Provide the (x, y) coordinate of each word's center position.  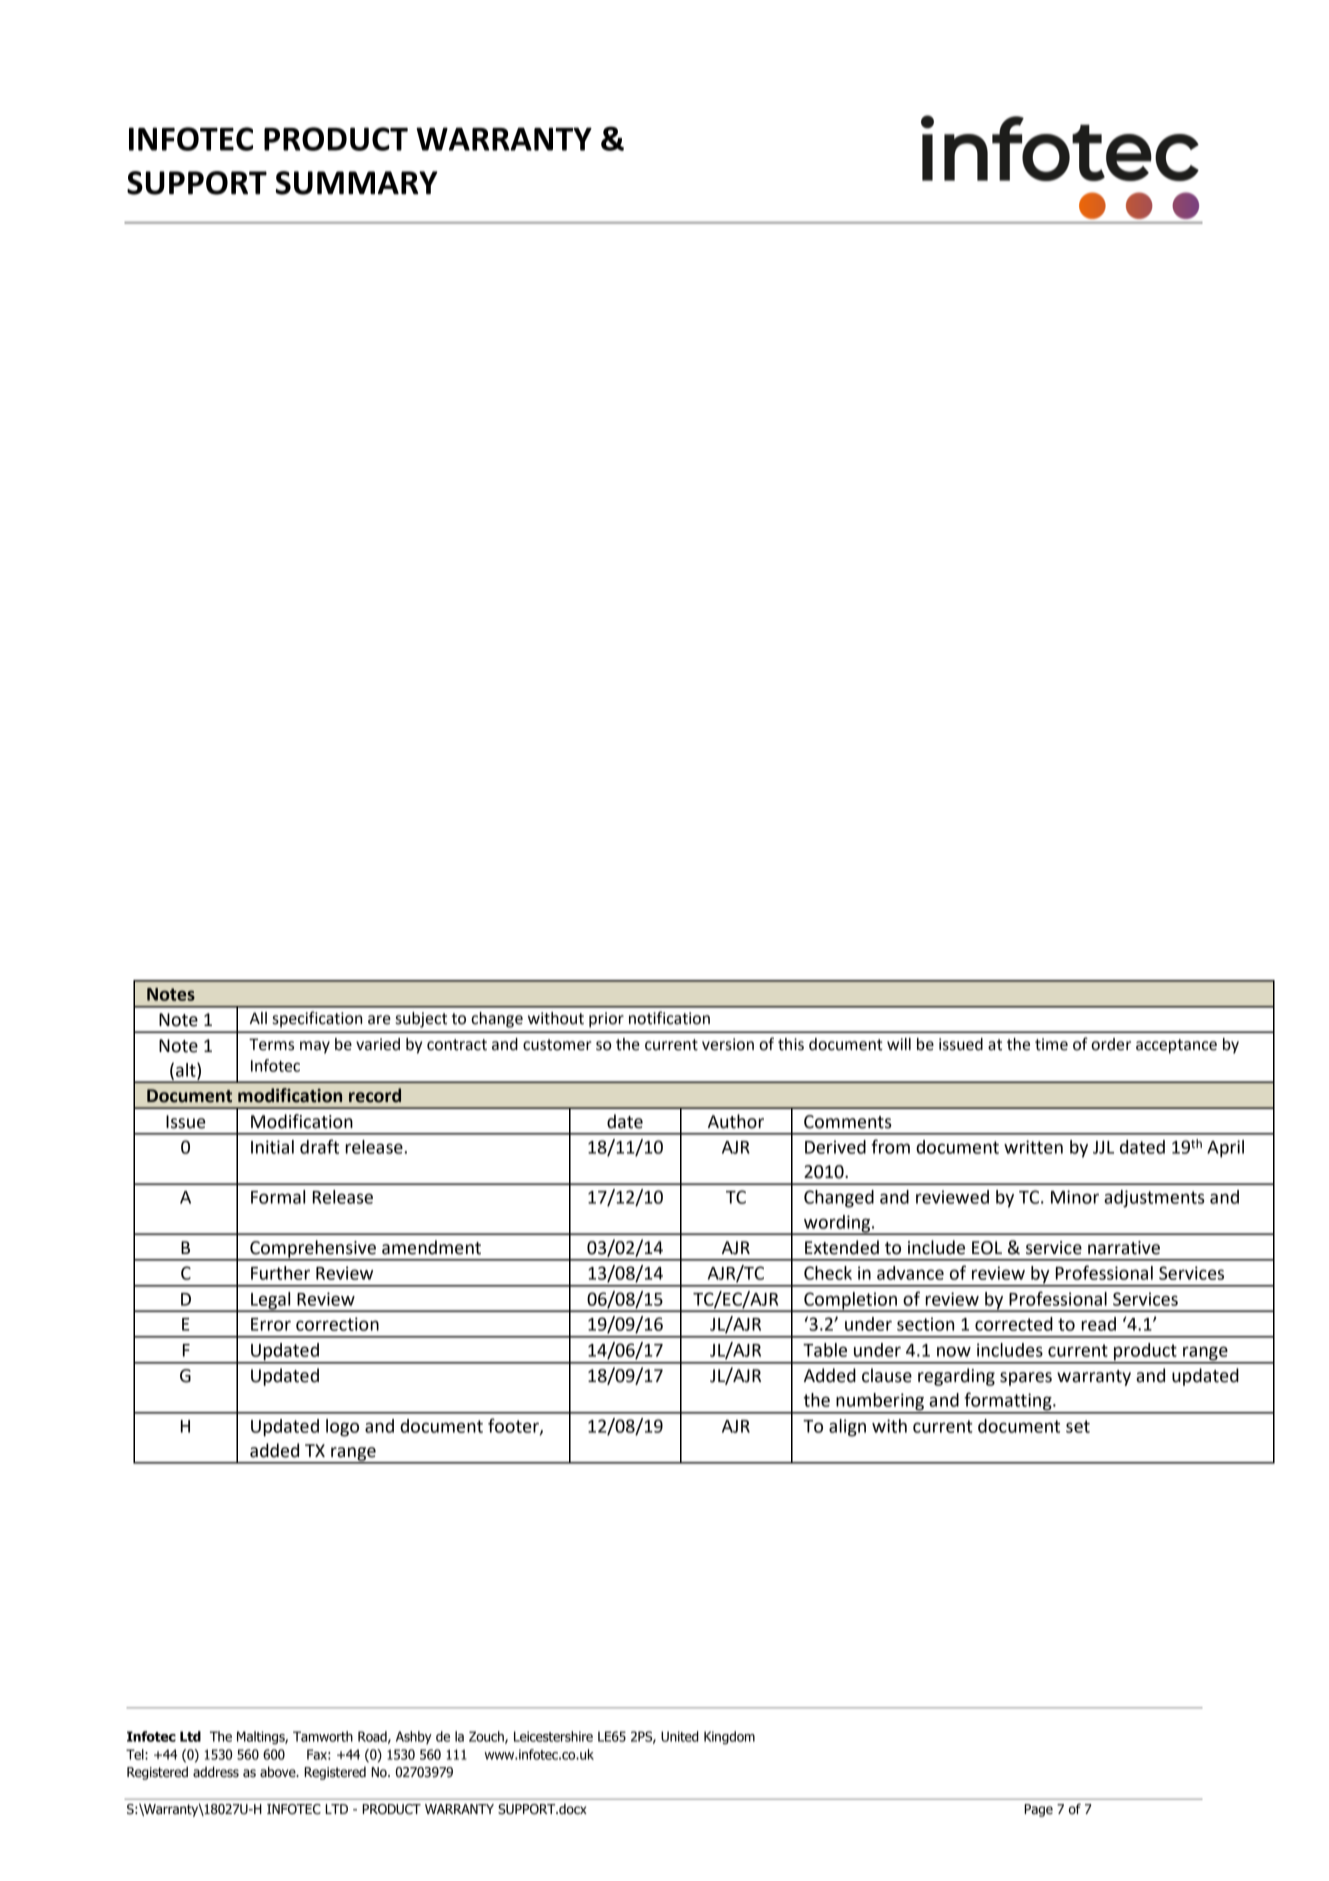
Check (828, 1273)
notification (669, 1018)
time (1051, 1044)
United (680, 1736)
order (1111, 1044)
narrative (1124, 1248)
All (258, 1018)
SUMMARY (357, 183)
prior (606, 1020)
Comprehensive (313, 1250)
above (279, 1772)
